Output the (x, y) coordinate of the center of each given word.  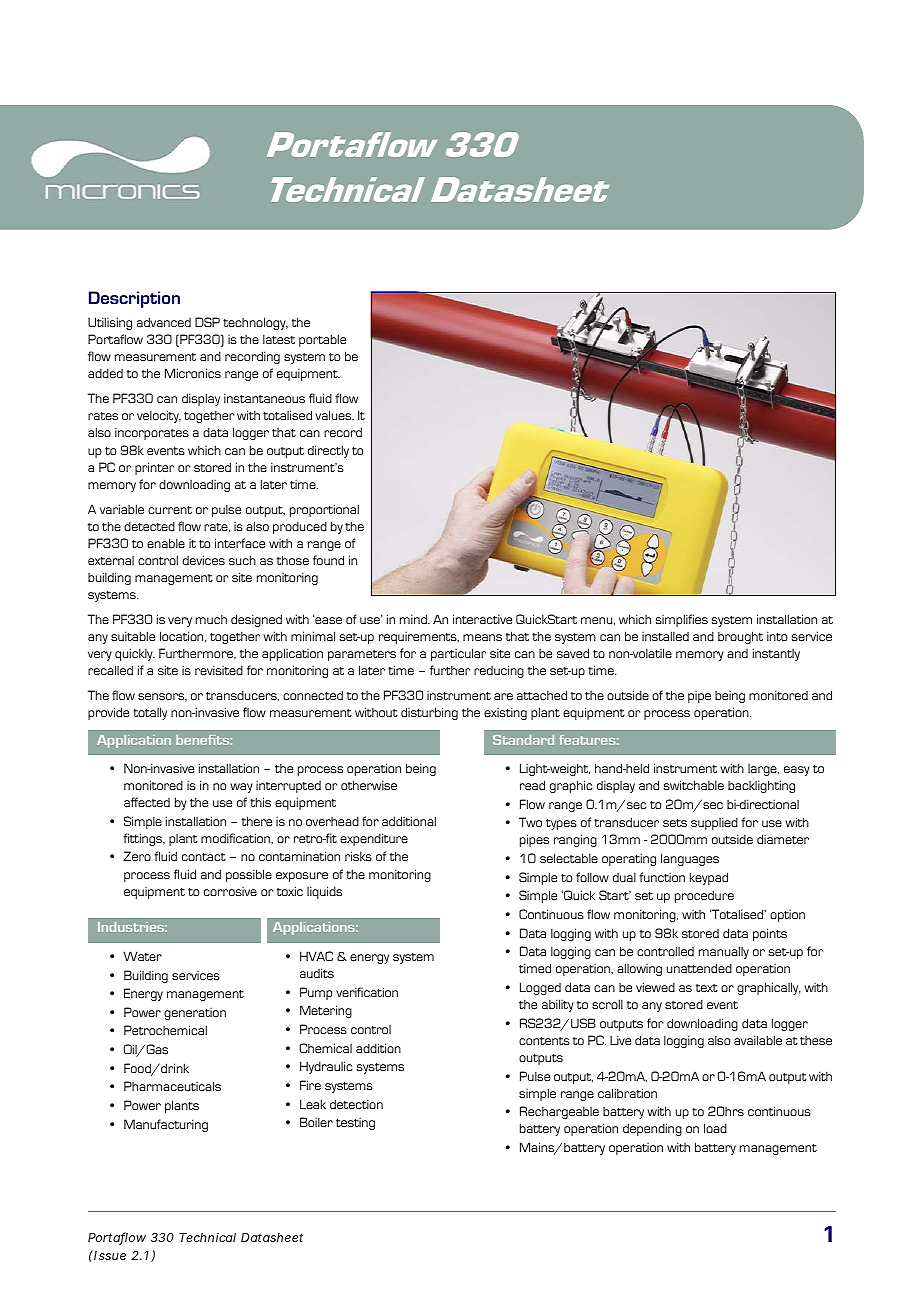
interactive (482, 619)
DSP (207, 322)
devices (204, 560)
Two (530, 822)
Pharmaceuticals (172, 1086)
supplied (714, 823)
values (334, 415)
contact (204, 857)
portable (322, 340)
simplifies (682, 620)
